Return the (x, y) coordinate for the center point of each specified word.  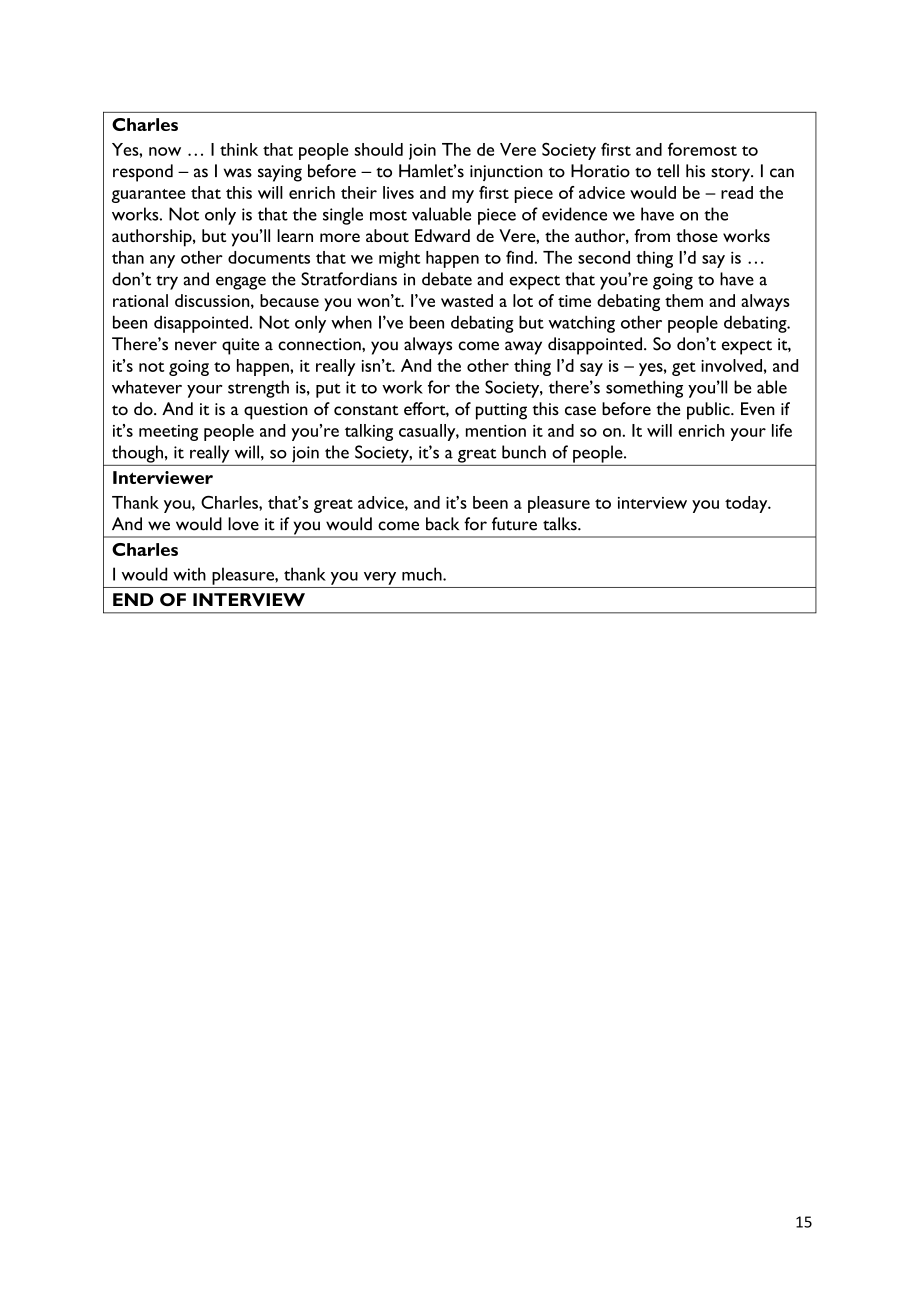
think (239, 149)
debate (447, 279)
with (189, 574)
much (423, 574)
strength (258, 389)
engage (241, 283)
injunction (506, 173)
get (684, 369)
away (523, 348)
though (137, 454)
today (747, 504)
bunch (524, 452)
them (684, 300)
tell (668, 171)
